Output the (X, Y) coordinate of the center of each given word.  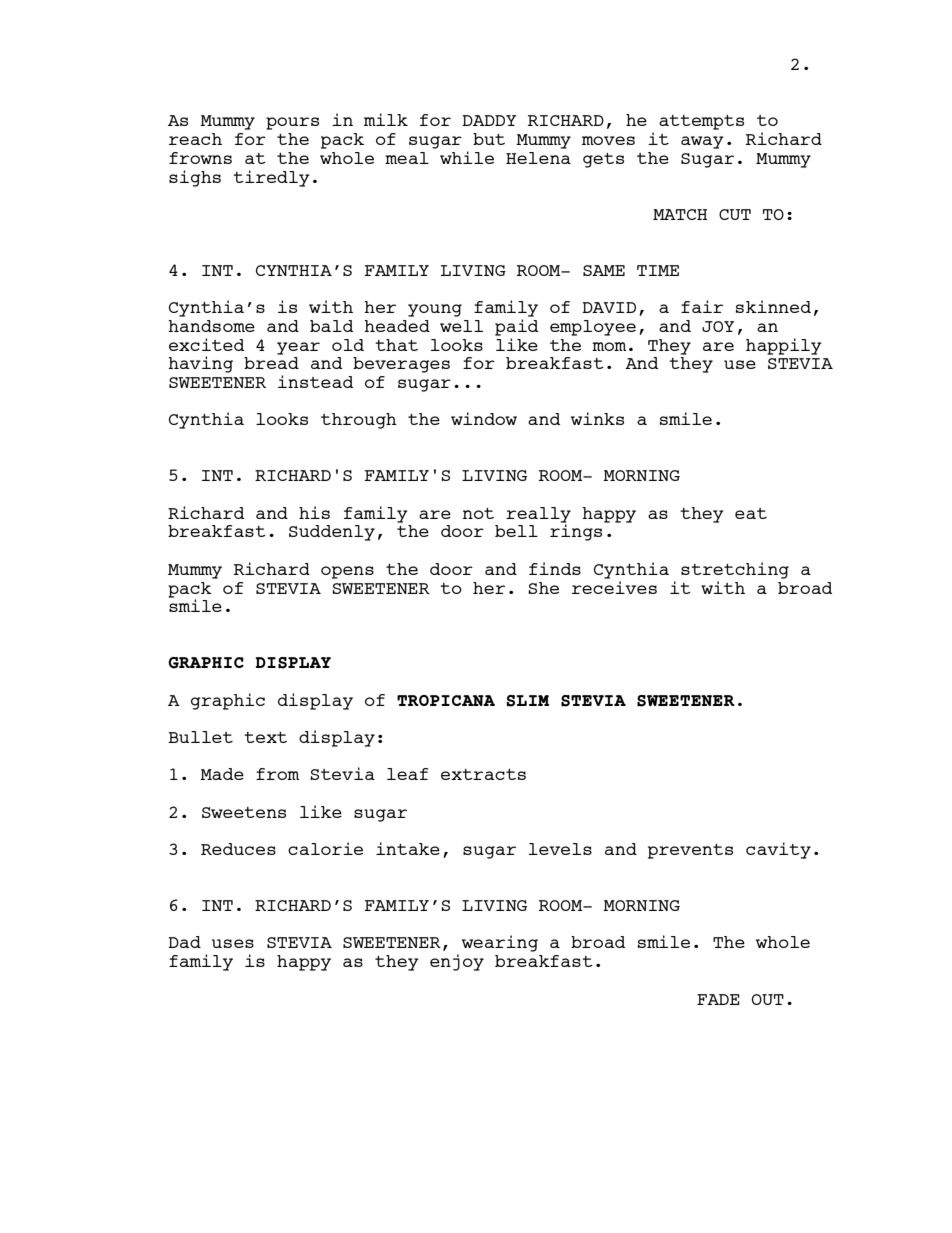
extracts (483, 774)
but (489, 139)
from (277, 774)
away (702, 142)
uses (233, 943)
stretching (735, 570)
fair (702, 306)
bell (516, 531)
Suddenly (332, 533)
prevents (690, 851)
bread (271, 363)
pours (292, 123)
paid (516, 327)
